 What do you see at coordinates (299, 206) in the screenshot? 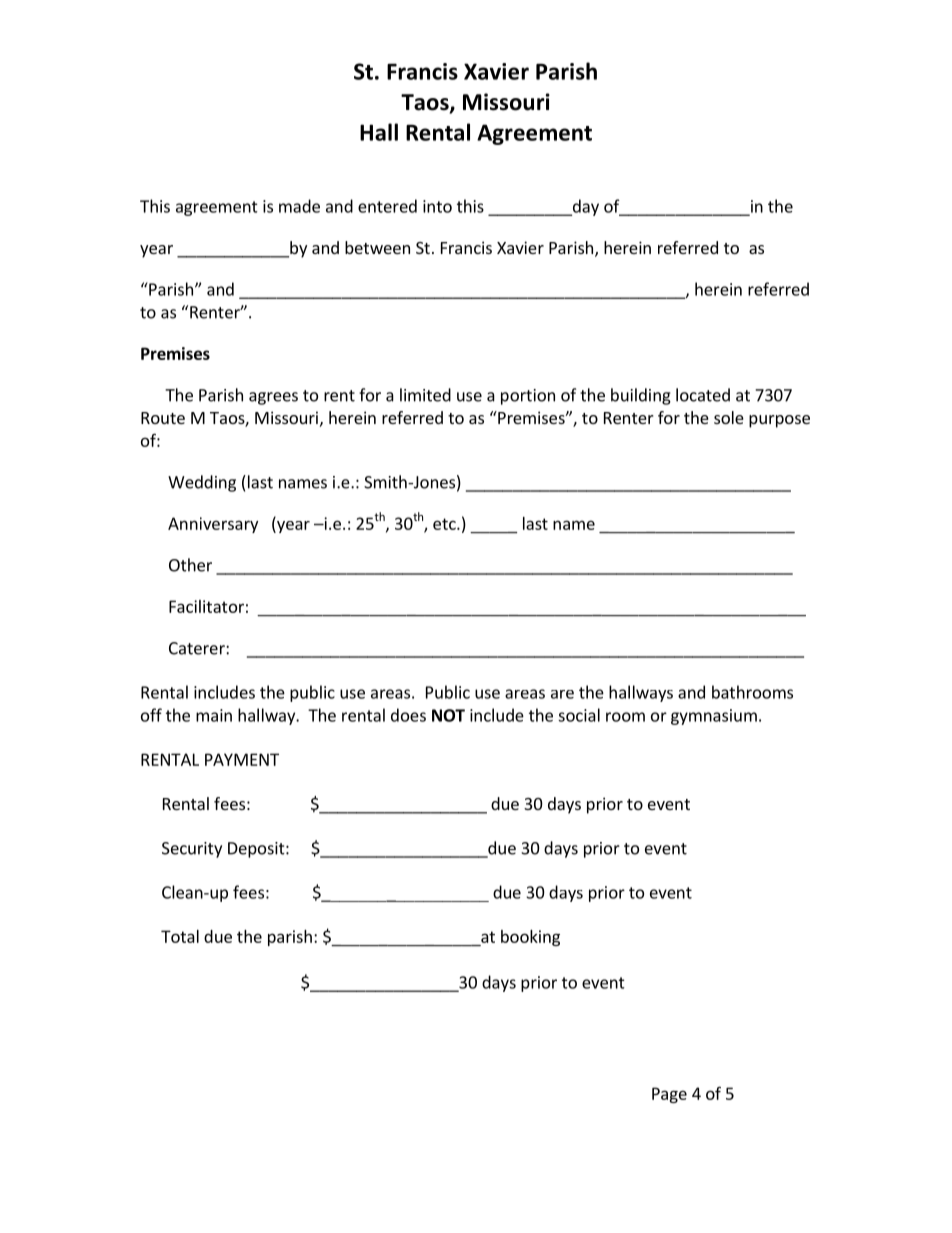
I see `made` at bounding box center [299, 206].
